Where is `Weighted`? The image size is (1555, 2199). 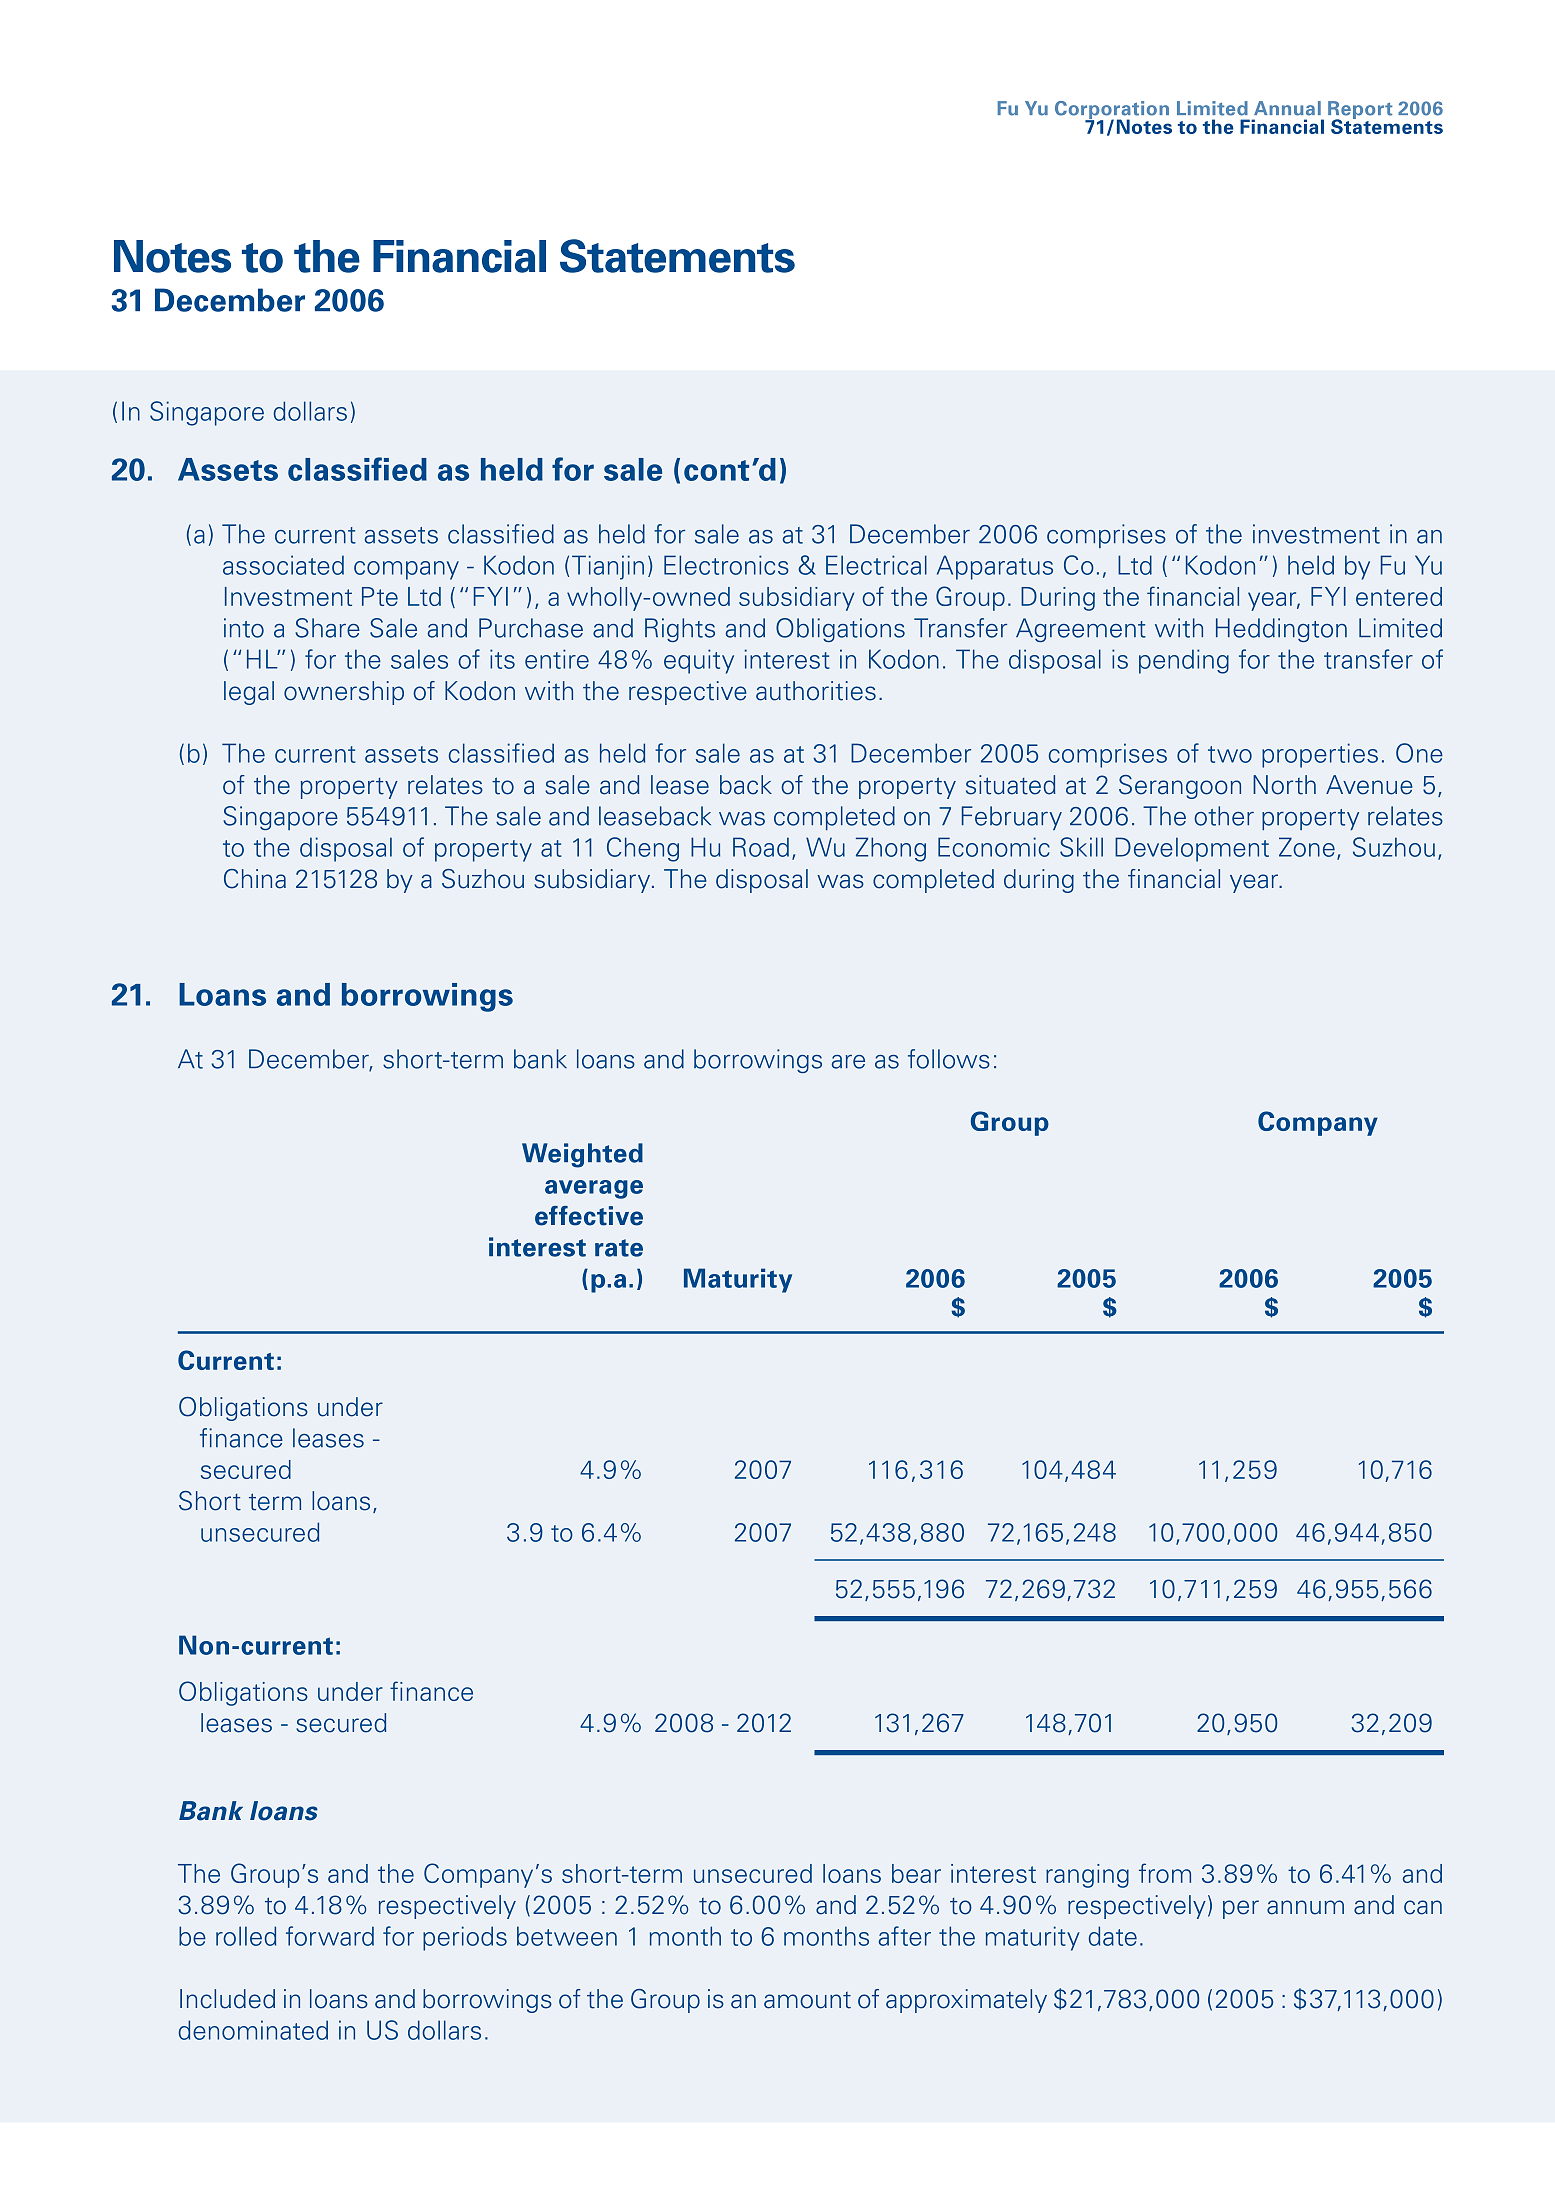
Weighted is located at coordinates (582, 1155).
